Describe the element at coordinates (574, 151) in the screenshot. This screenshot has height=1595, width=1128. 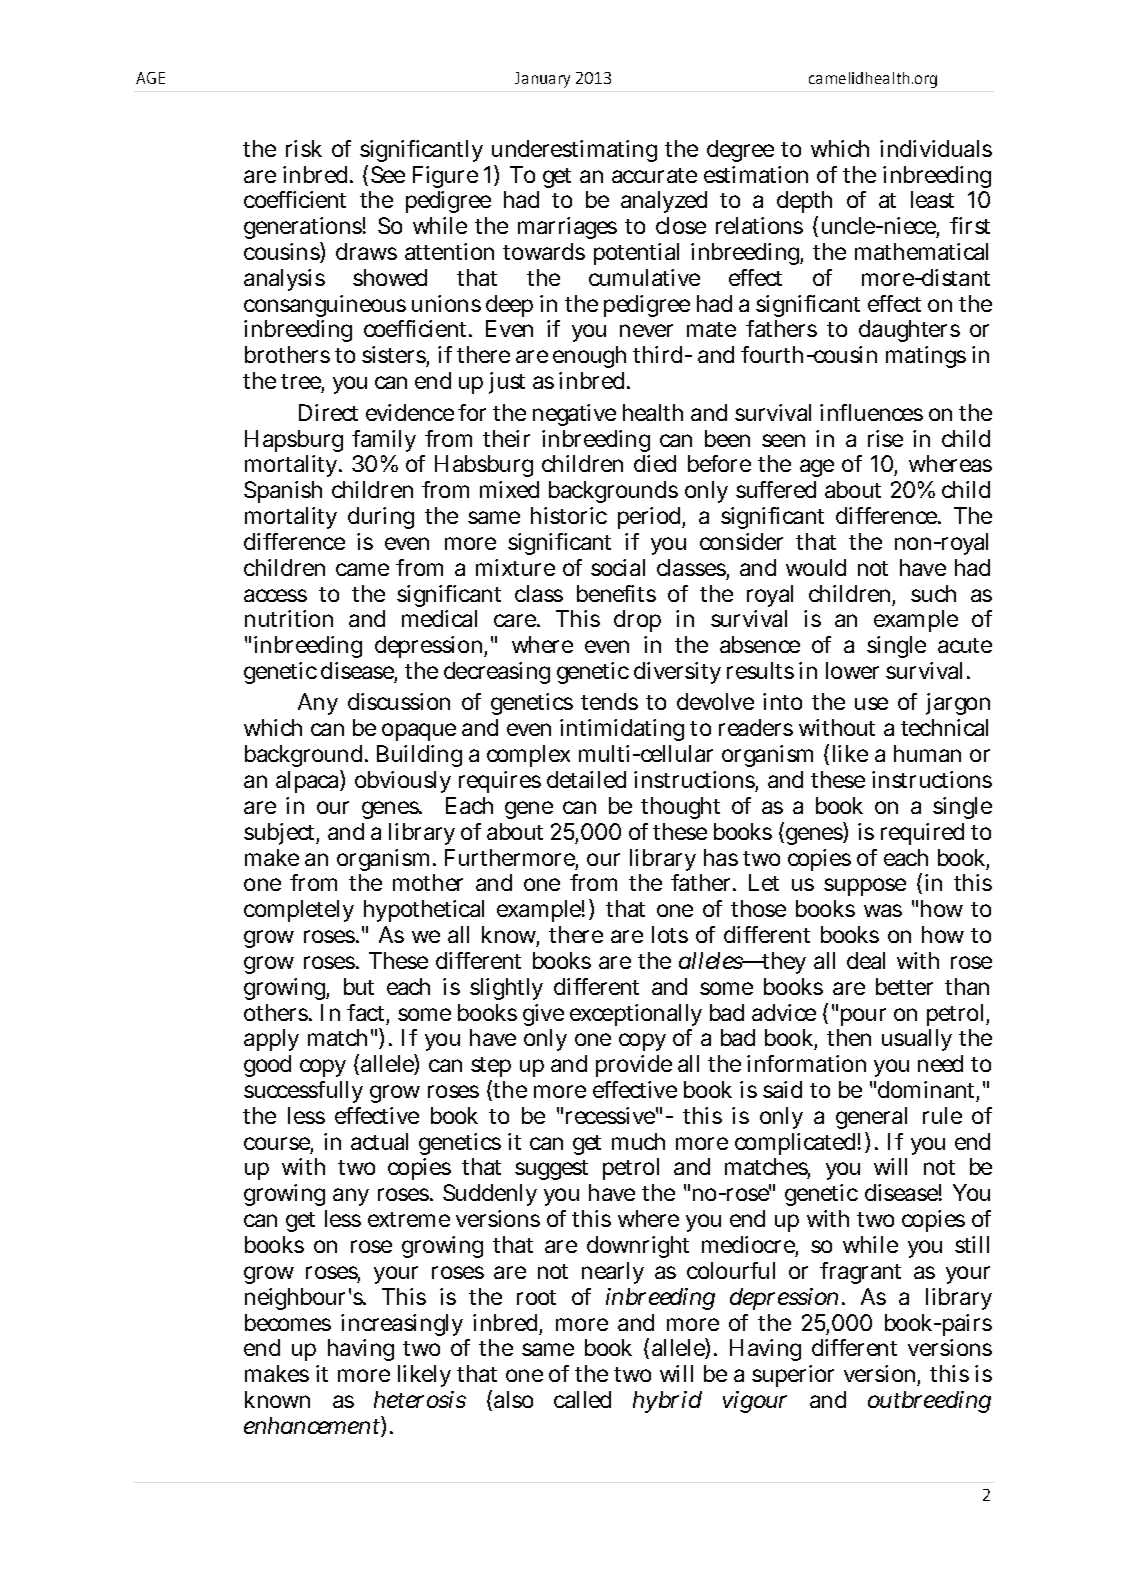
I see `underestimating` at that location.
